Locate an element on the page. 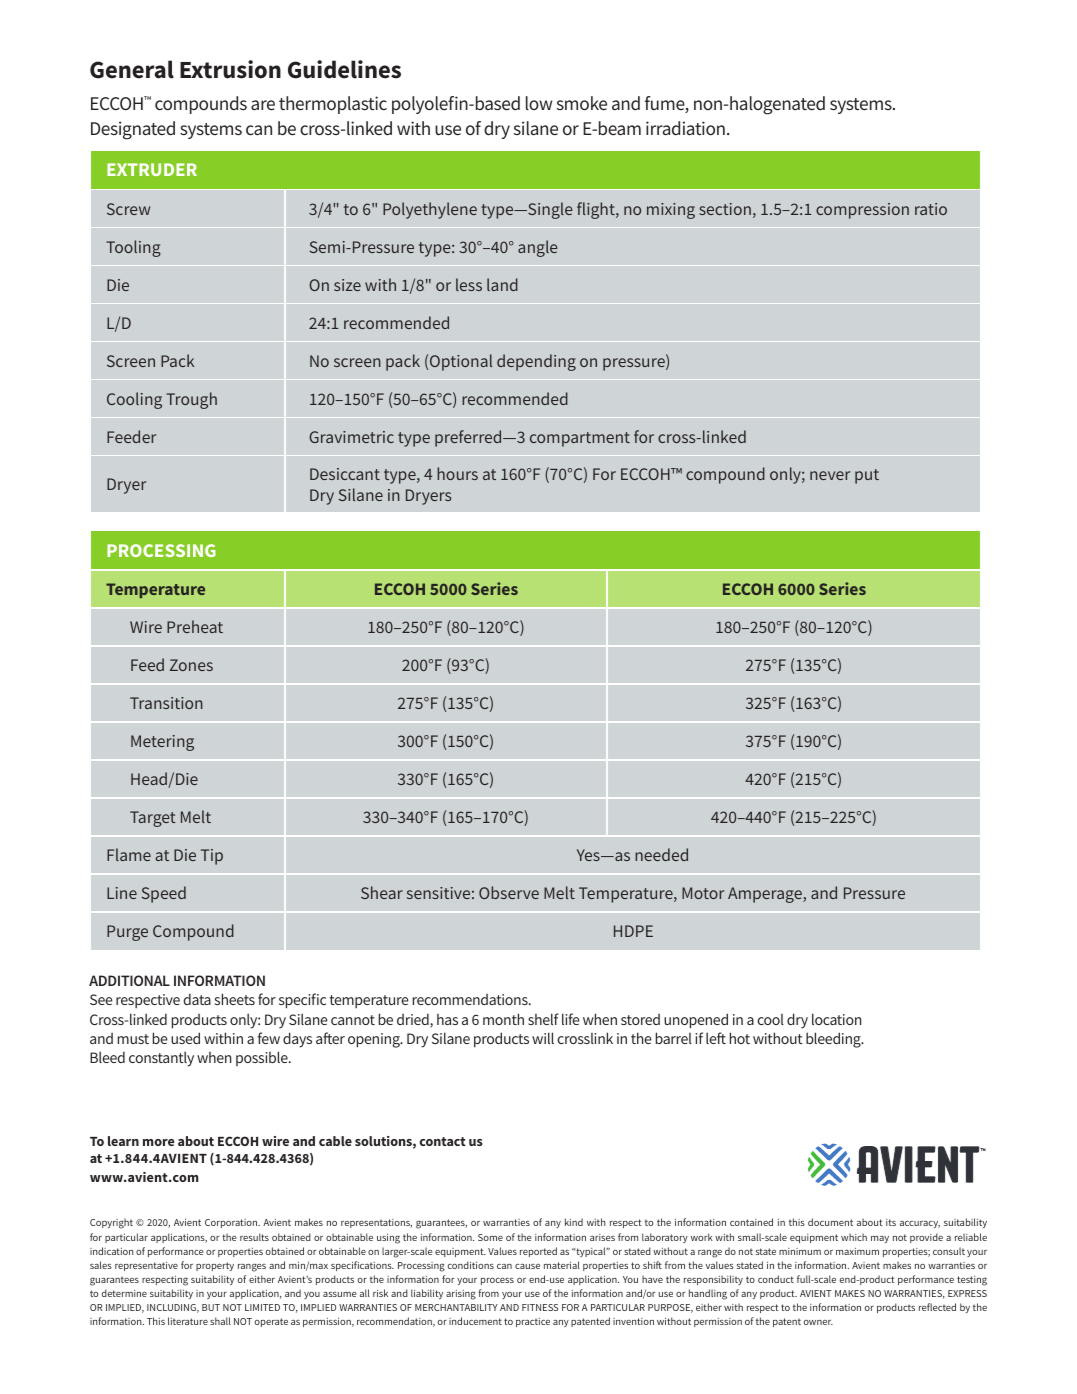 This page has width=1077, height=1394. Trough is located at coordinates (191, 400).
